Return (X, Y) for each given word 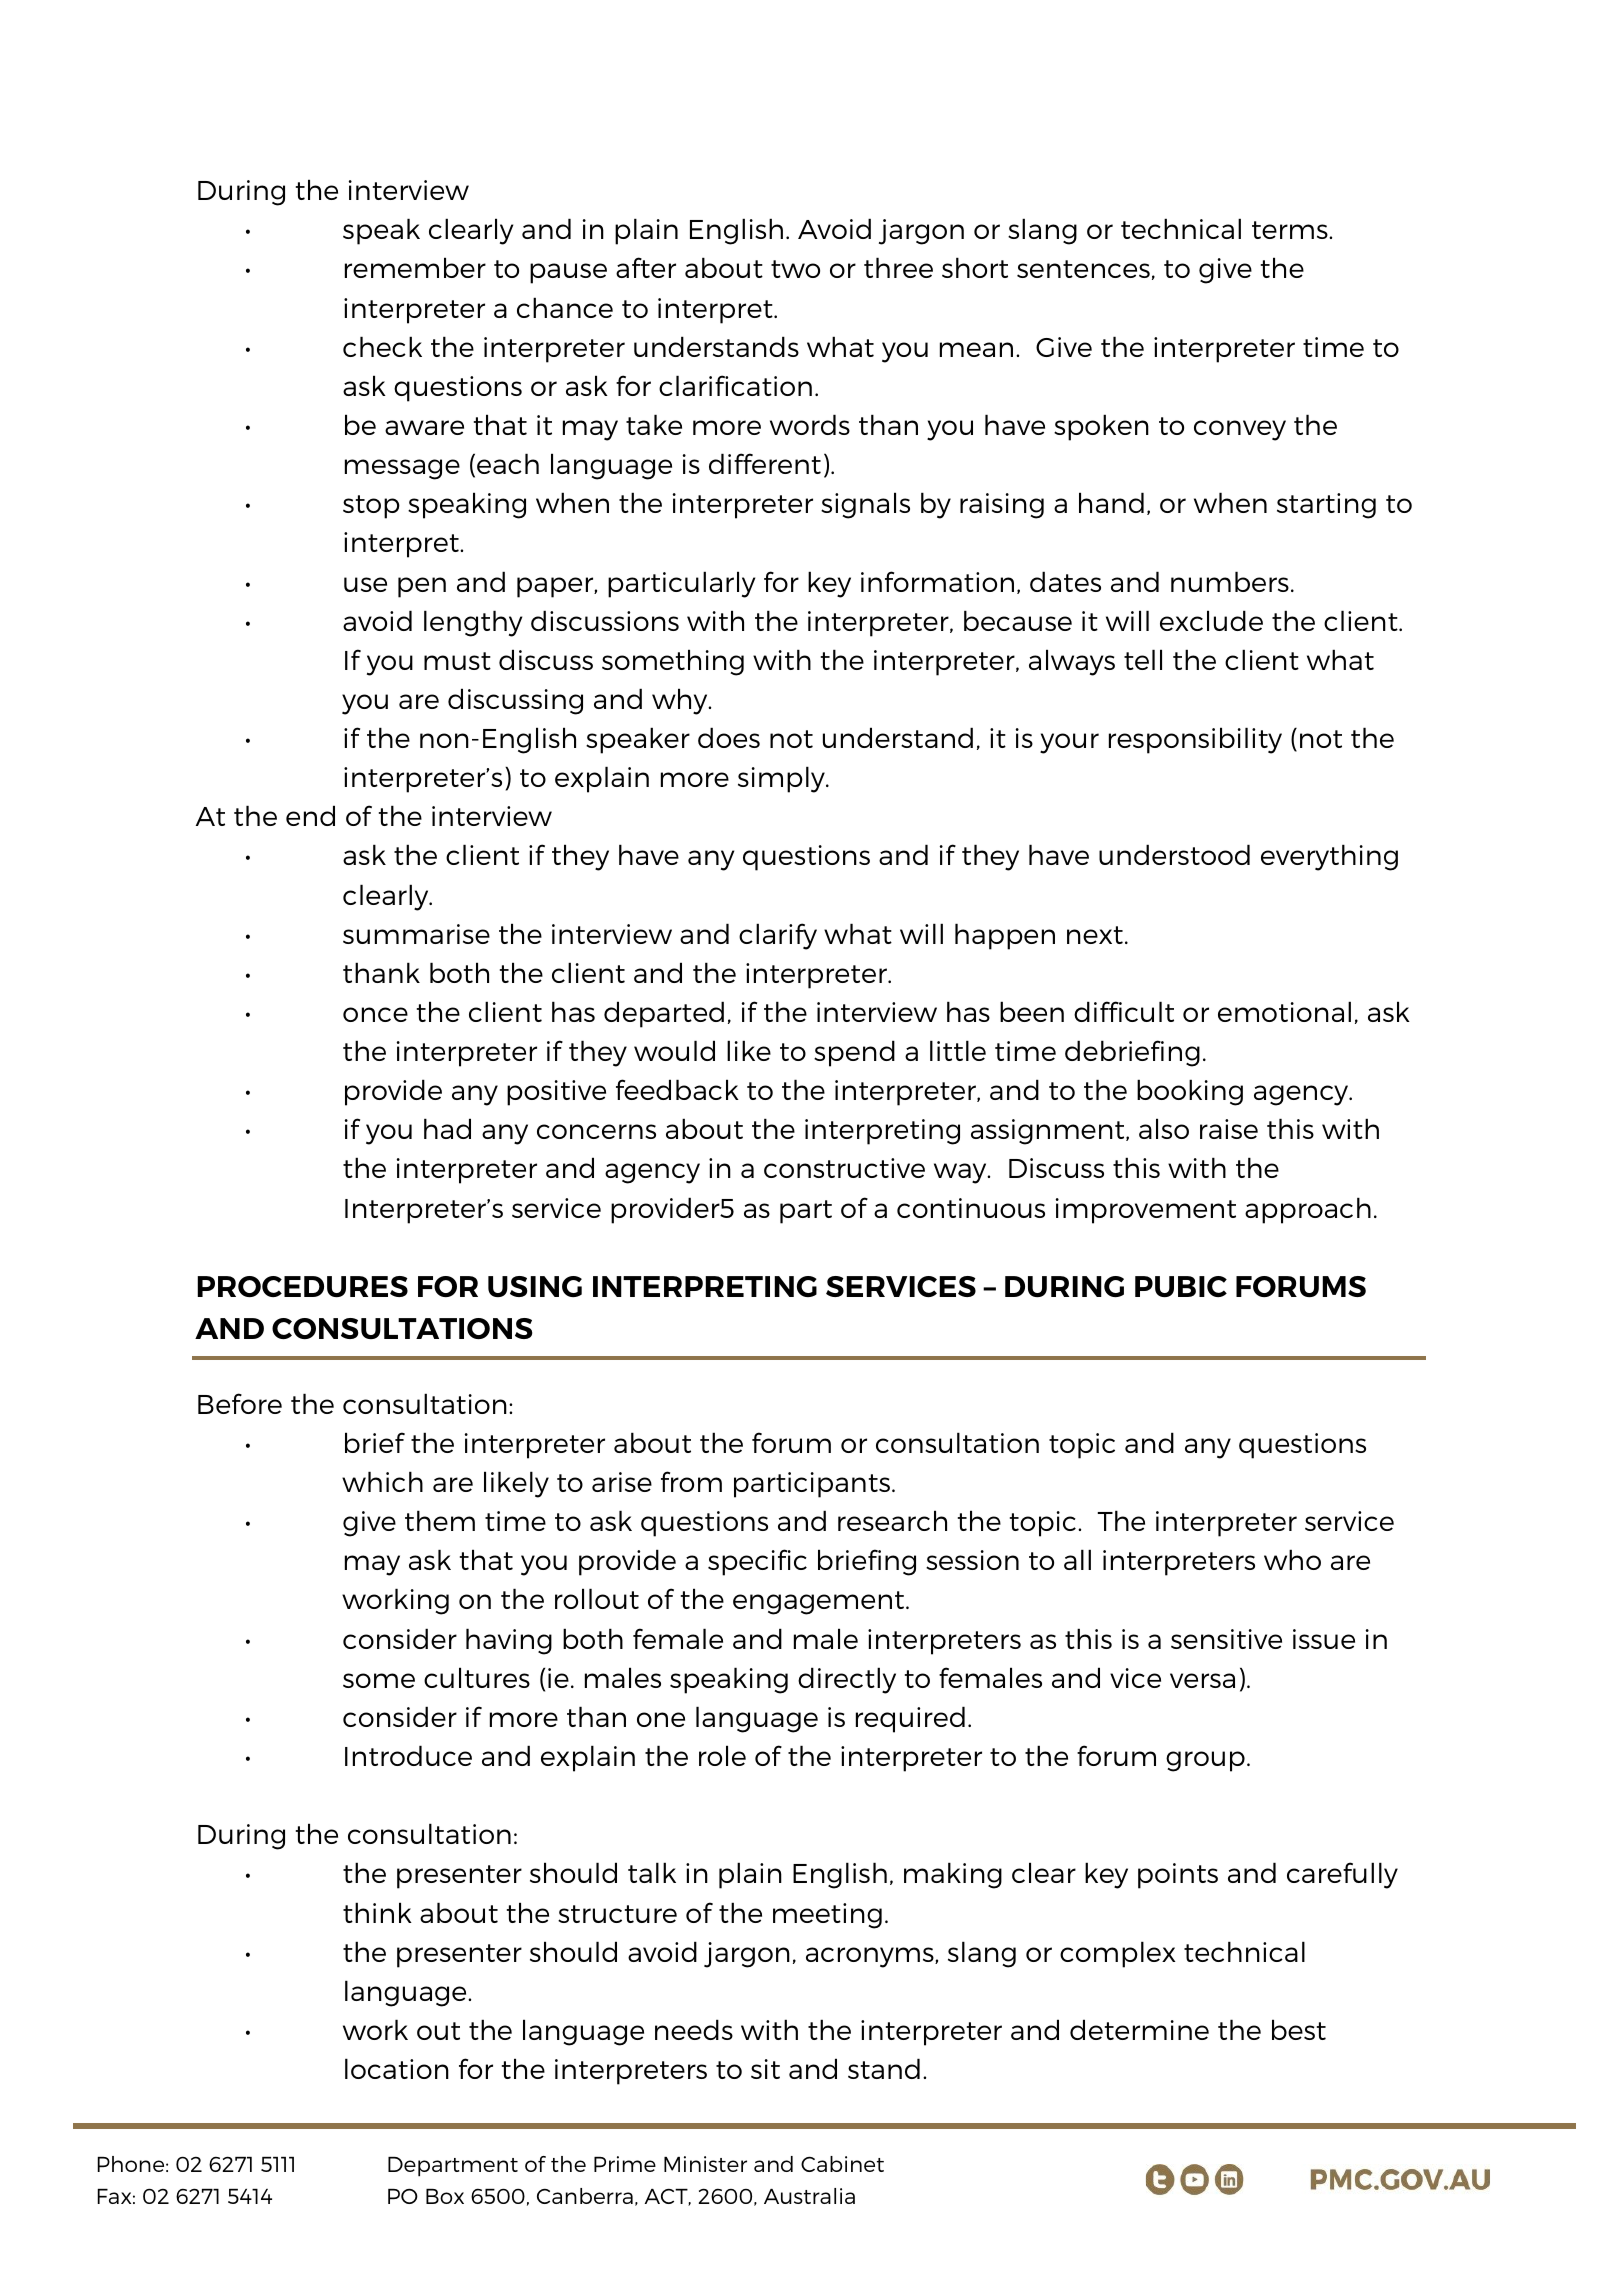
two (795, 269)
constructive (844, 1168)
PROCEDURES (302, 1286)
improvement (1146, 1211)
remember (415, 267)
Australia (809, 2196)
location (397, 2068)
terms (1291, 230)
